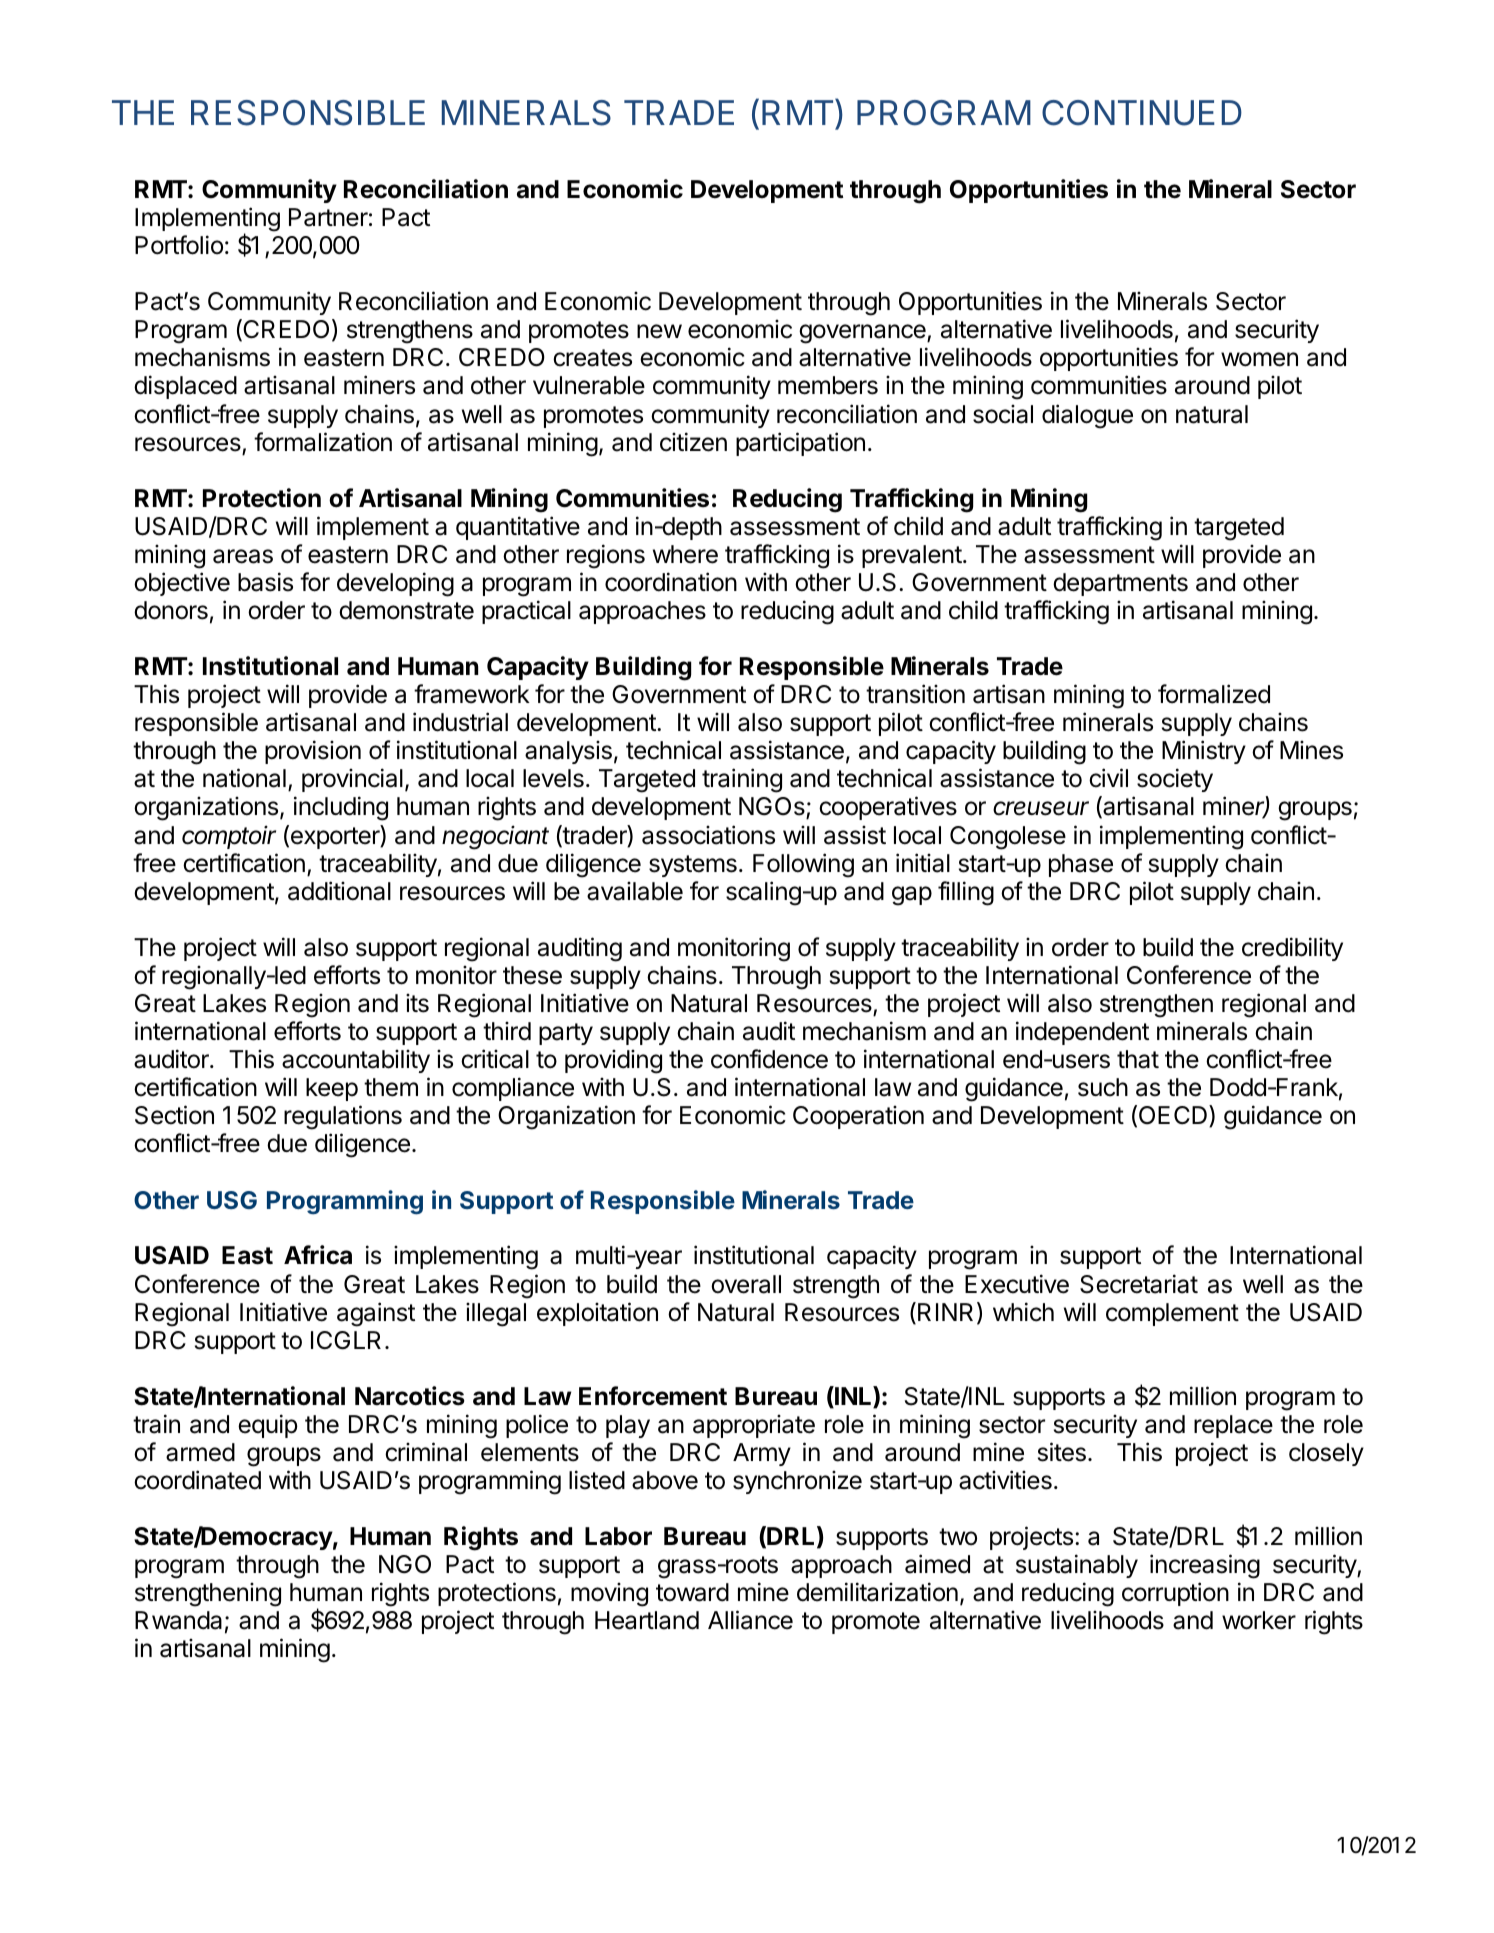 This page has height=1933, width=1494. Describe the element at coordinates (265, 582) in the page. I see `basis` at that location.
